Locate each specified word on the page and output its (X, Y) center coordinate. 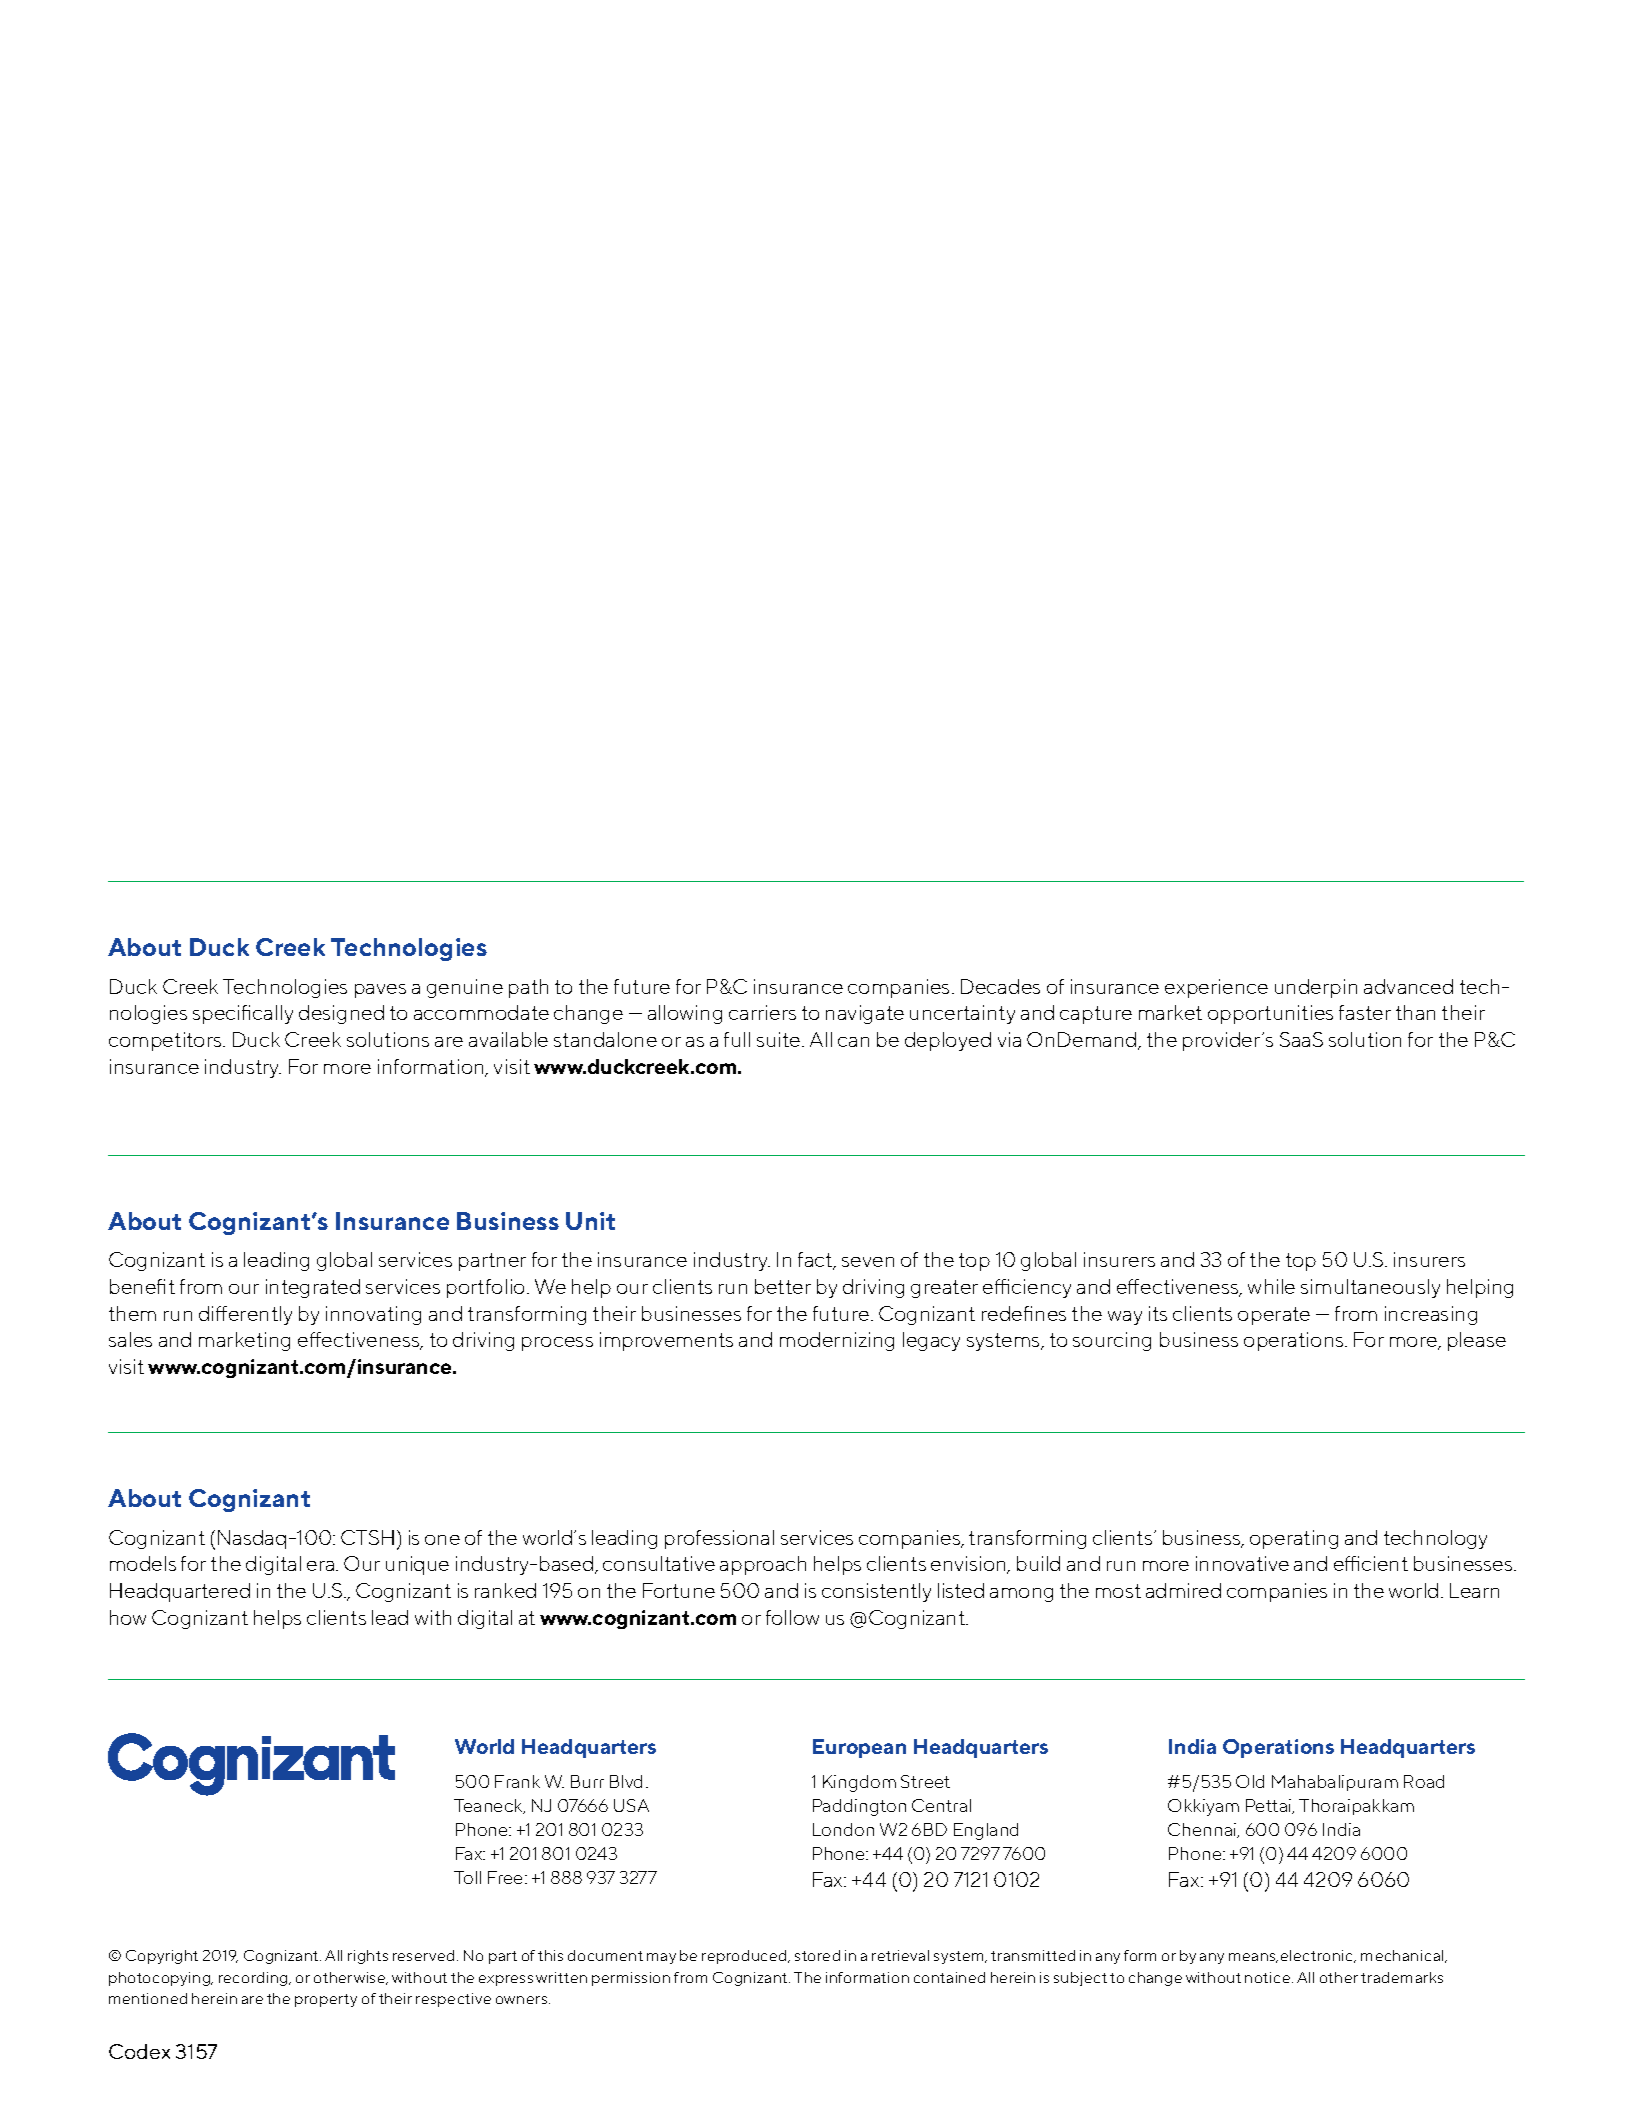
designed (341, 1014)
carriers (762, 1012)
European (859, 1748)
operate (1274, 1316)
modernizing (837, 1341)
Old (1250, 1781)
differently (245, 1315)
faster (1365, 1012)
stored (817, 1955)
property (326, 2000)
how (128, 1617)
